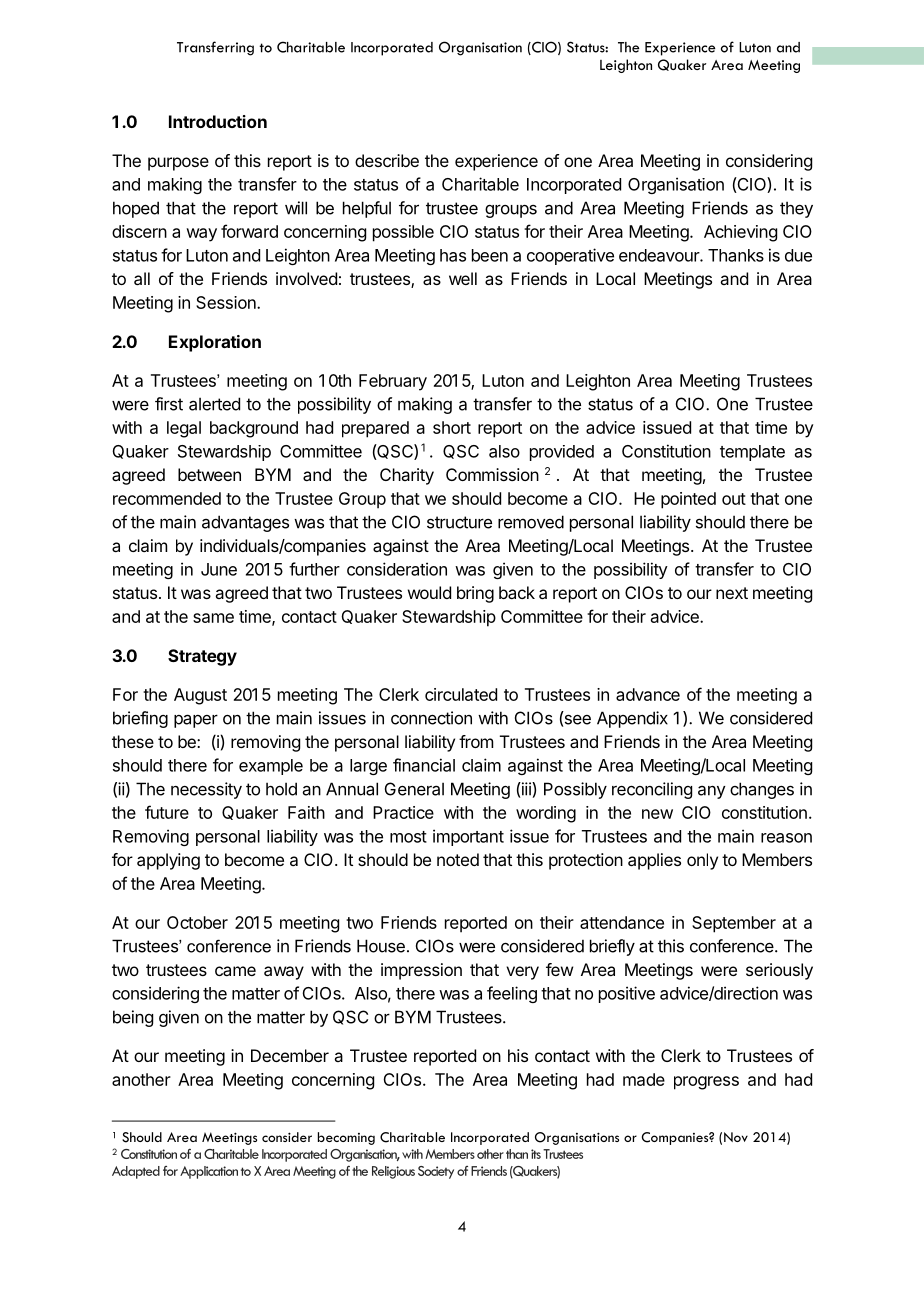  What do you see at coordinates (209, 1172) in the page?
I see `Application` at bounding box center [209, 1172].
